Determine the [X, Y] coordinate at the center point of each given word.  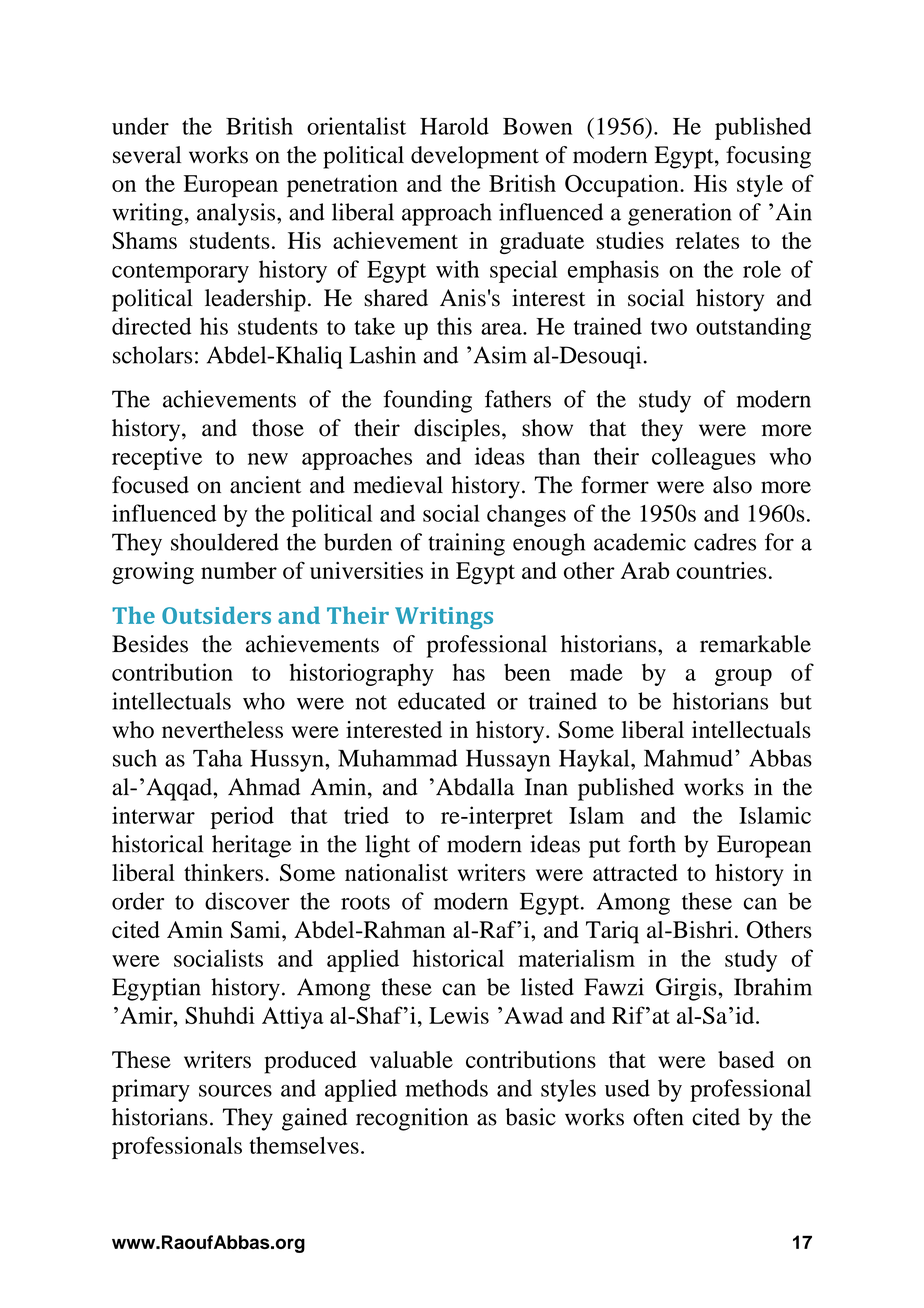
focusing [768, 157]
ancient [265, 485]
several [147, 155]
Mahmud [688, 758]
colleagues [704, 458]
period [242, 817]
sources [235, 1091]
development [475, 157]
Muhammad [397, 758]
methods [446, 1088]
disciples [457, 430]
